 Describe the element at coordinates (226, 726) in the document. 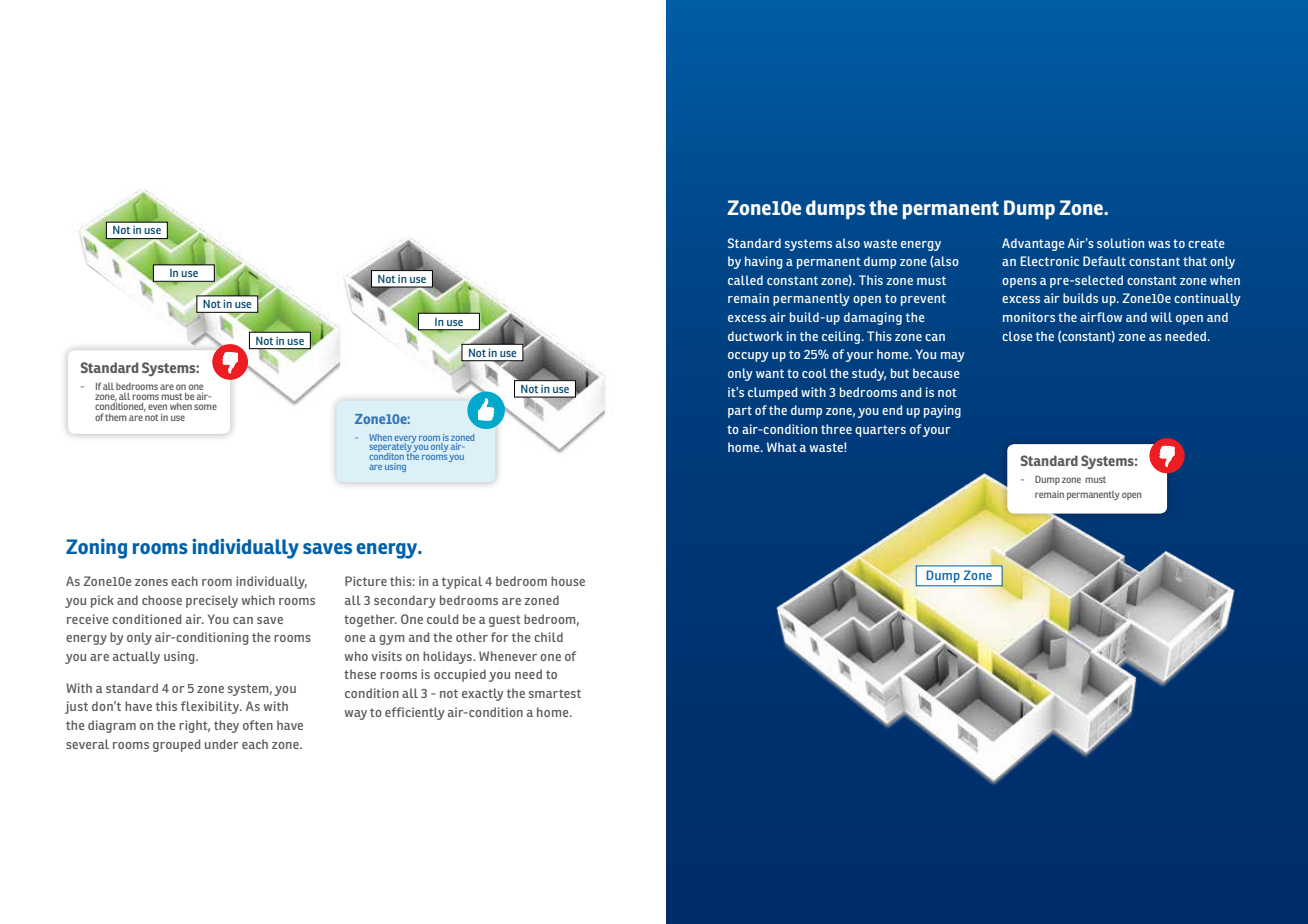

I see `they` at that location.
